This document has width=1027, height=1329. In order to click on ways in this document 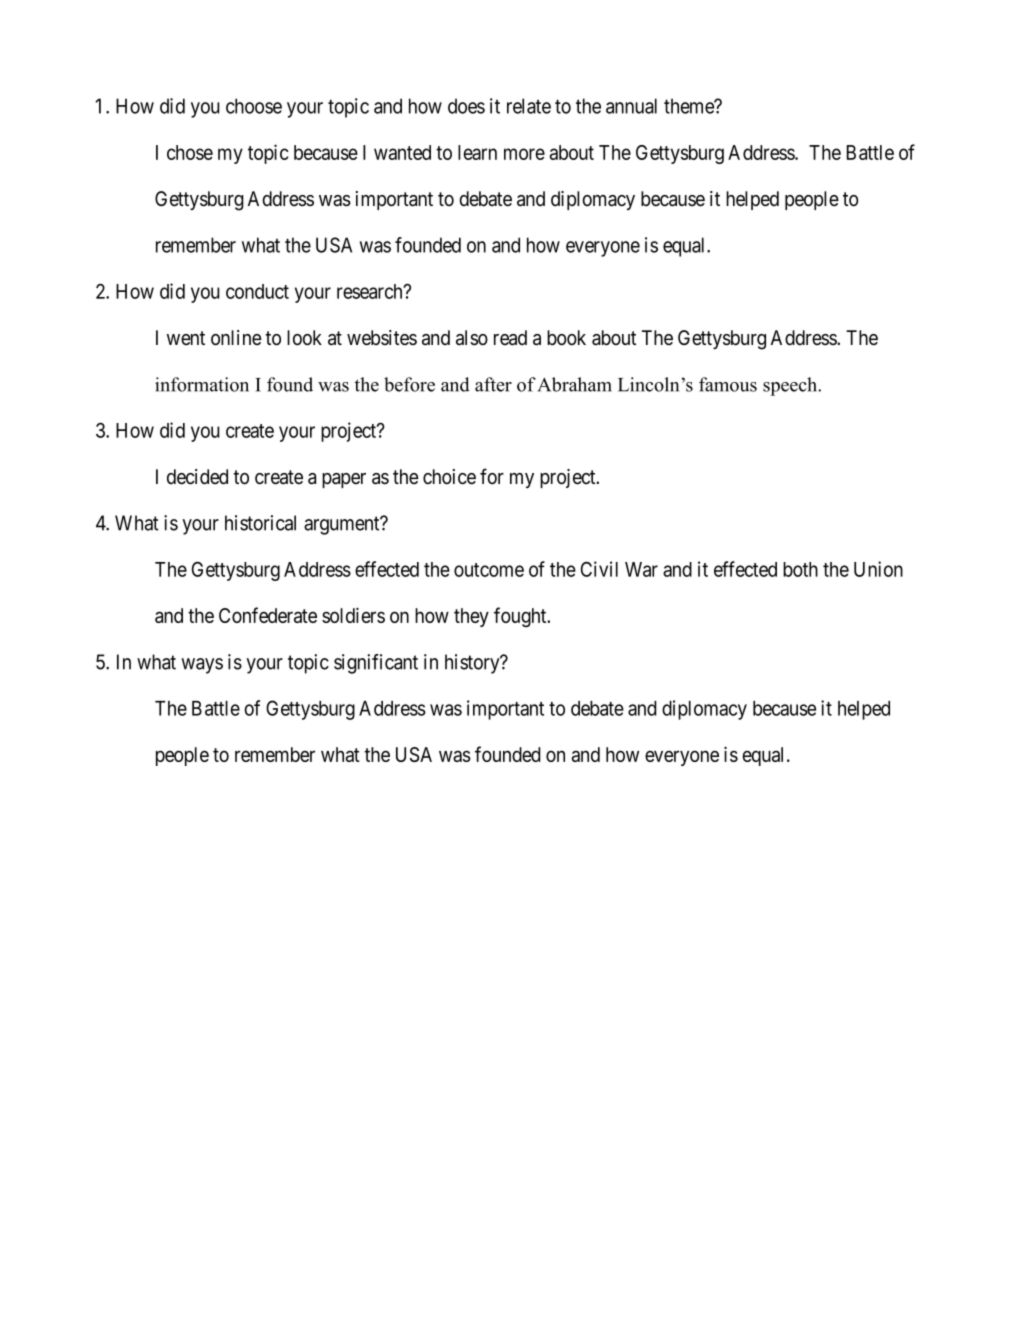, I will do `click(202, 666)`.
